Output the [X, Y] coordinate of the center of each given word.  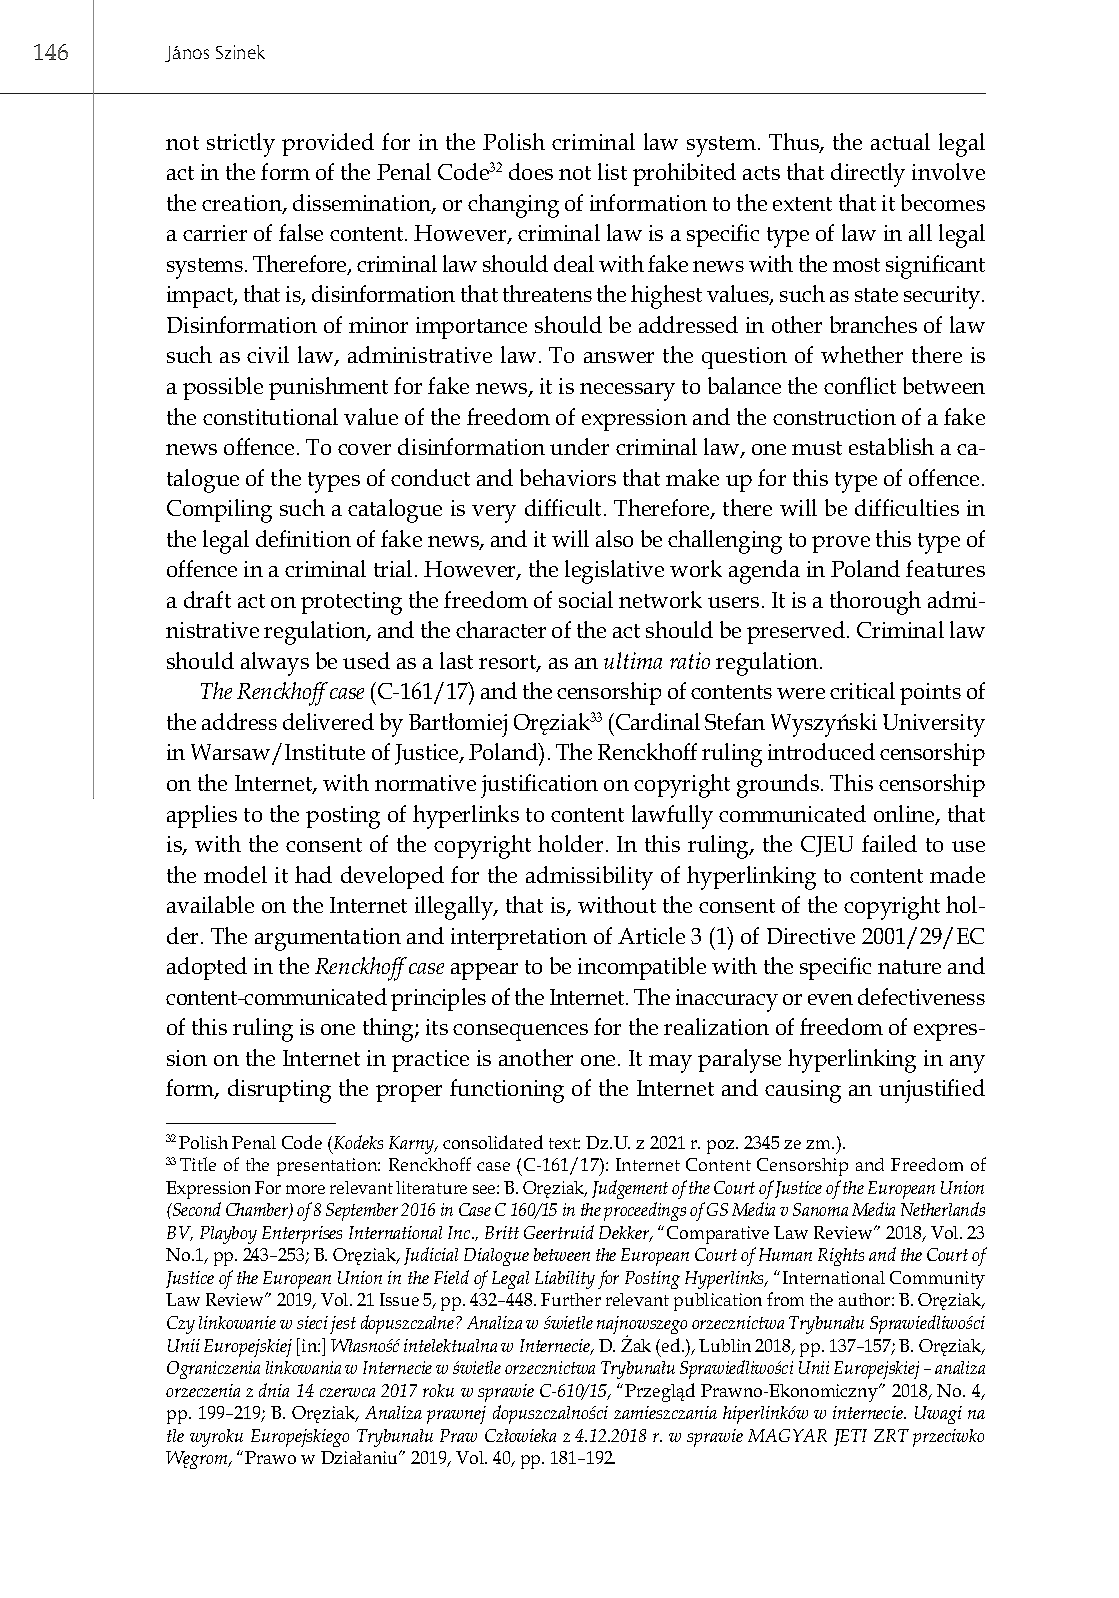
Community [937, 1280]
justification [539, 786]
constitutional [270, 416]
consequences [520, 1032]
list [612, 171]
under [579, 446]
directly [868, 175]
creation [243, 204]
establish [891, 446]
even [830, 999]
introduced [821, 751]
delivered [328, 721]
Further [571, 1299]
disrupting [279, 1091]
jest [343, 1325]
